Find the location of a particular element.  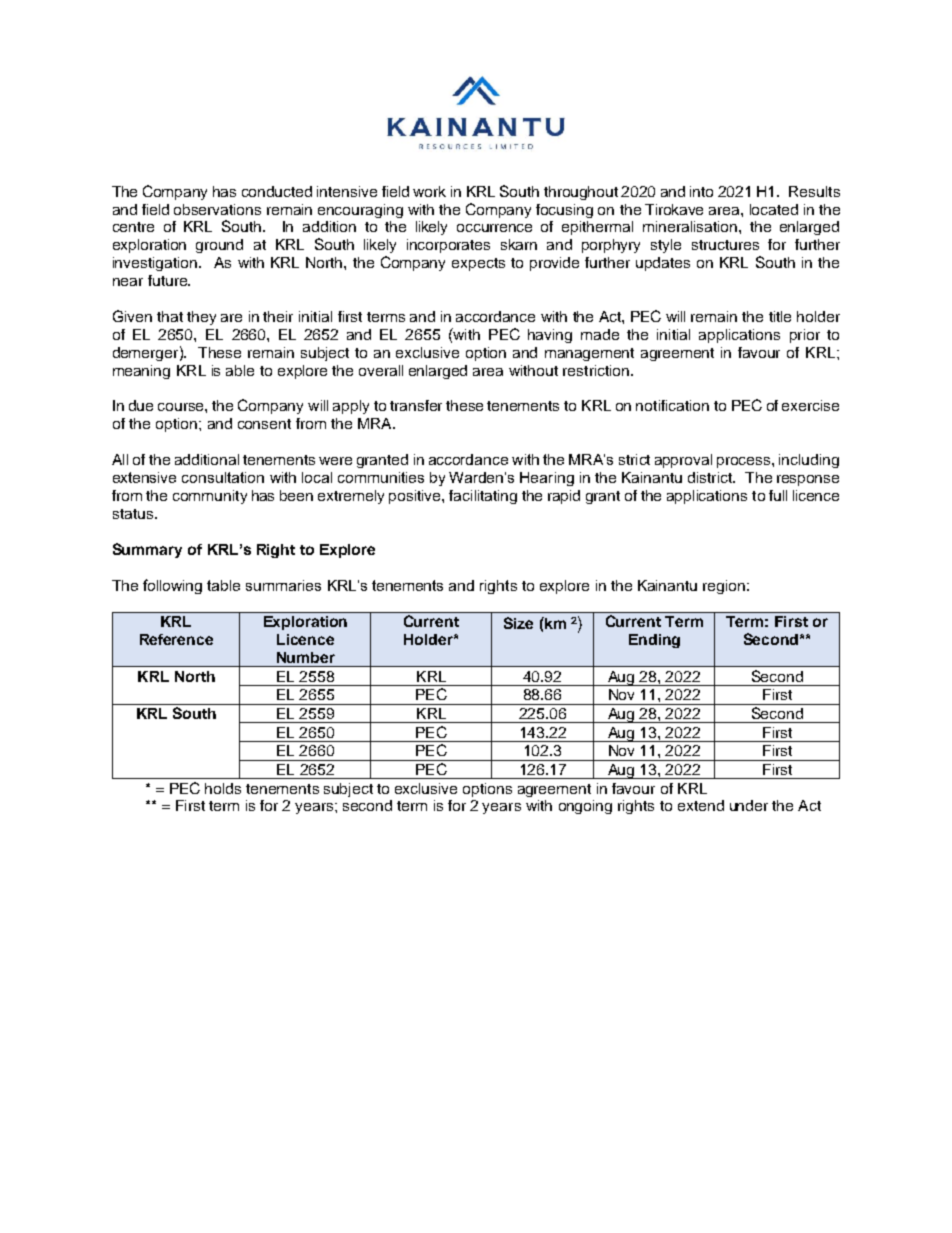

Size is located at coordinates (518, 623).
